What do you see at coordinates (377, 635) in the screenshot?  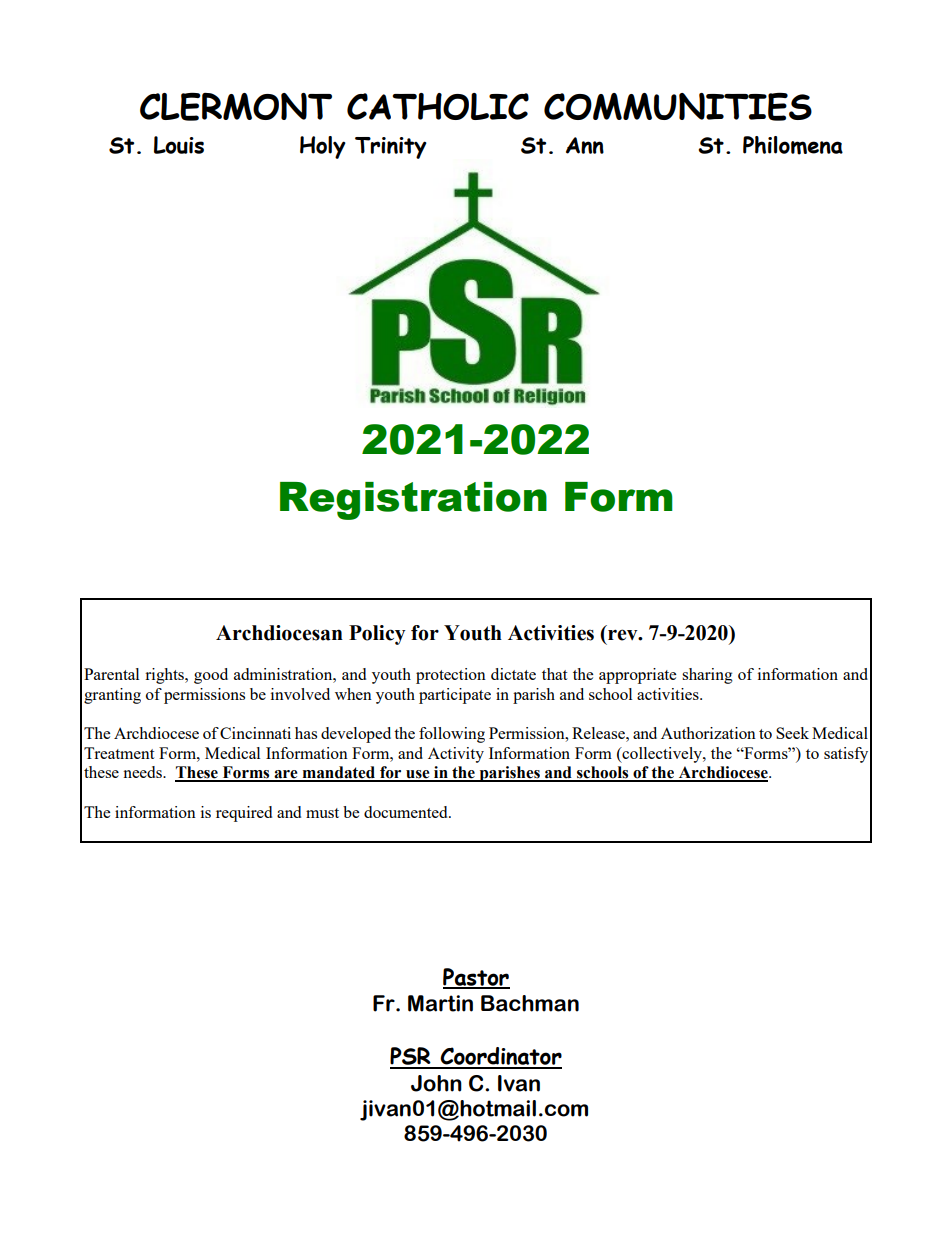 I see `Policy` at bounding box center [377, 635].
